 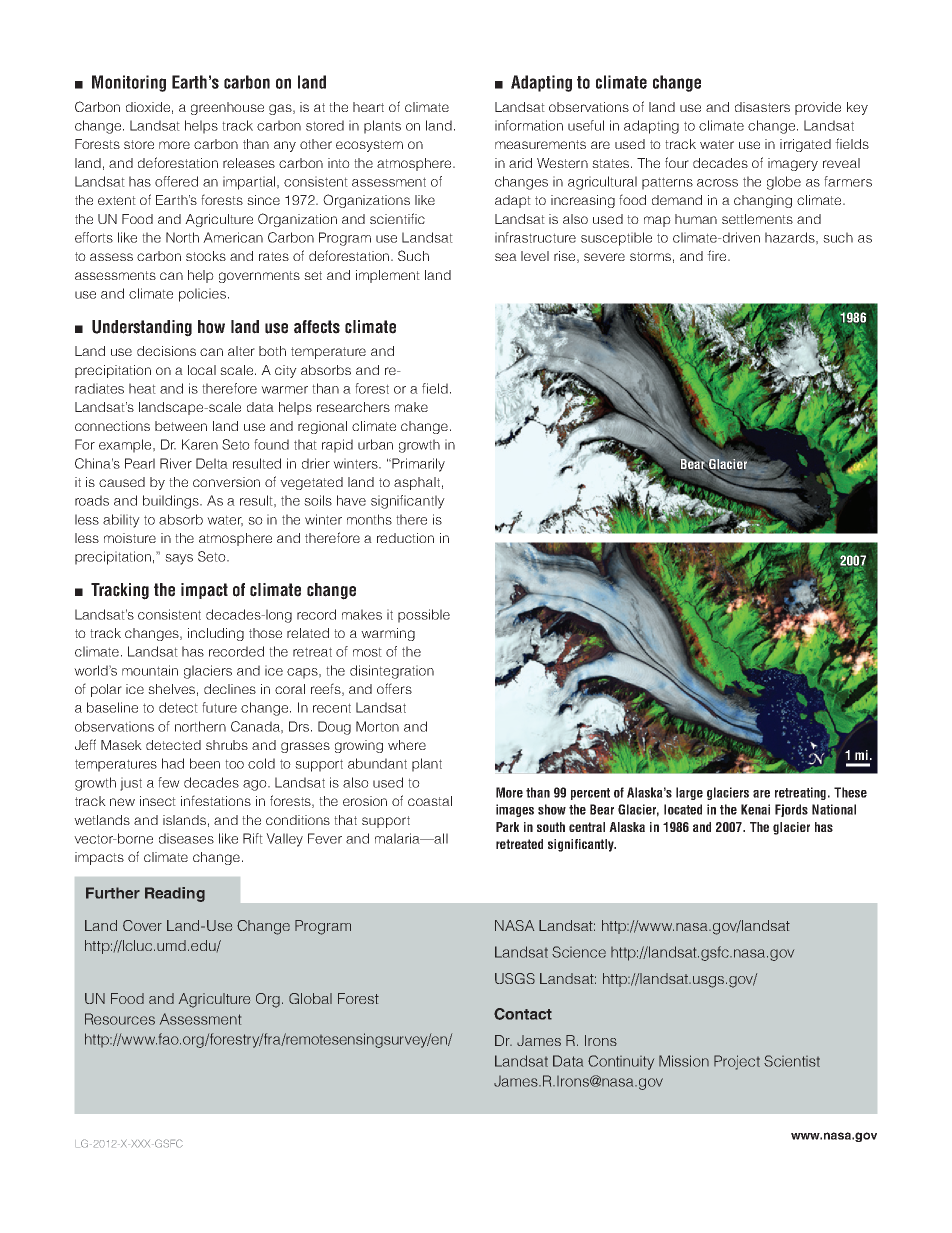 I want to click on possible, so click(x=424, y=616).
